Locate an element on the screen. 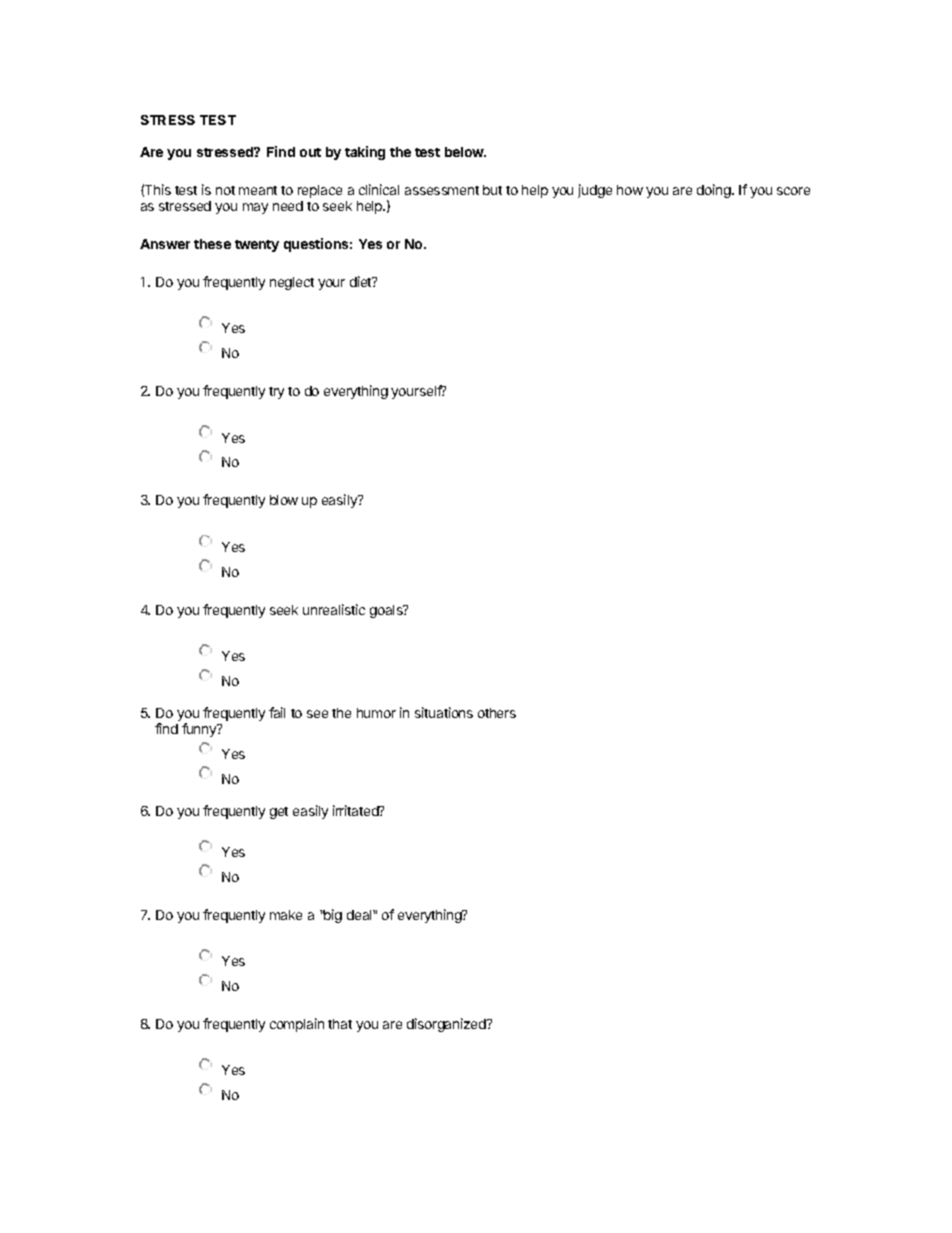 This screenshot has width=952, height=1233. doing is located at coordinates (715, 191).
